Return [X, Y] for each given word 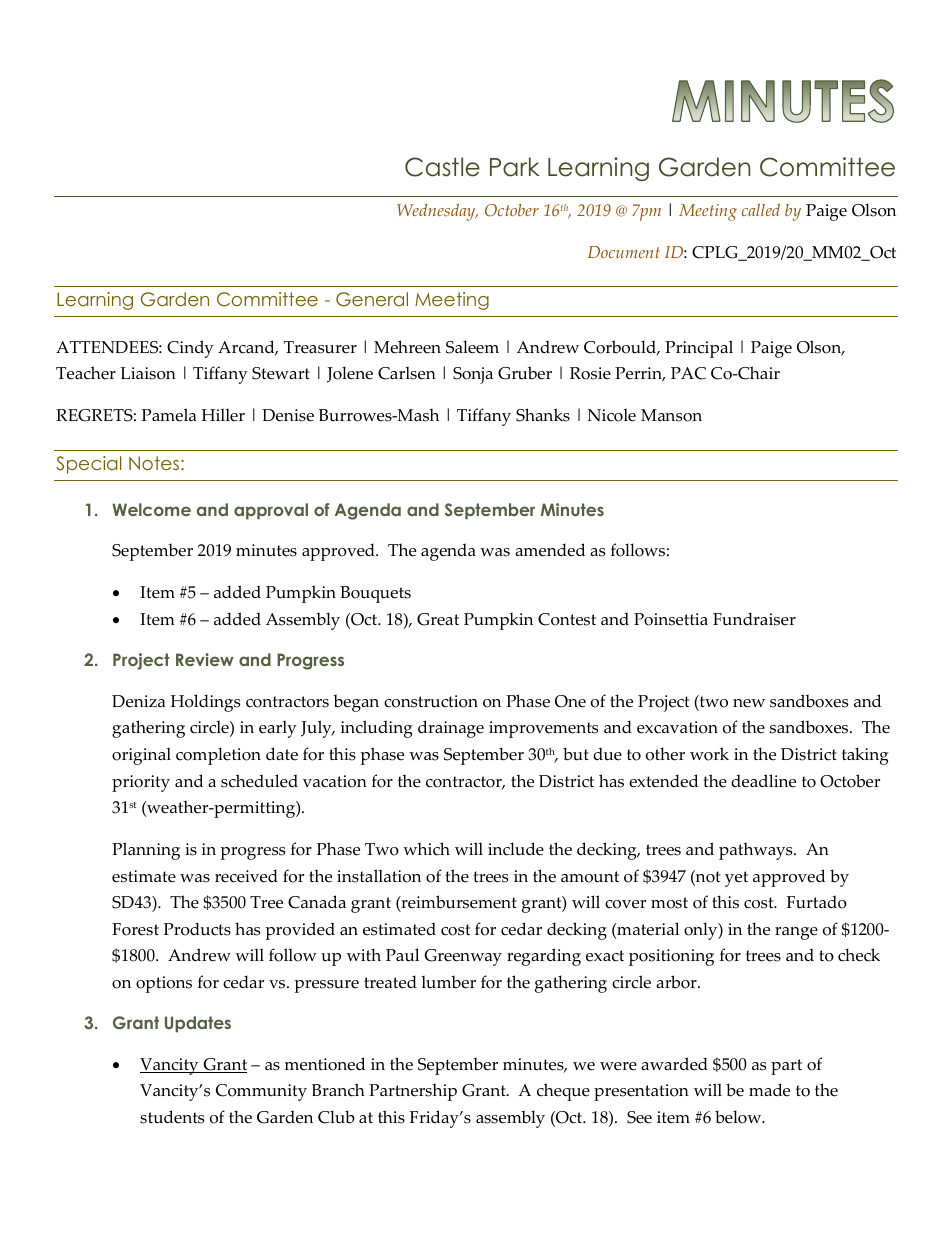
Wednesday [437, 212]
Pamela [169, 415]
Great [438, 619]
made [769, 1090]
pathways [757, 851]
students [172, 1117]
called [761, 210]
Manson [671, 415]
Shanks [543, 415]
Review [205, 659]
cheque [563, 1092]
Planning [146, 851]
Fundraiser [754, 619]
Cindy [190, 349]
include [516, 849]
